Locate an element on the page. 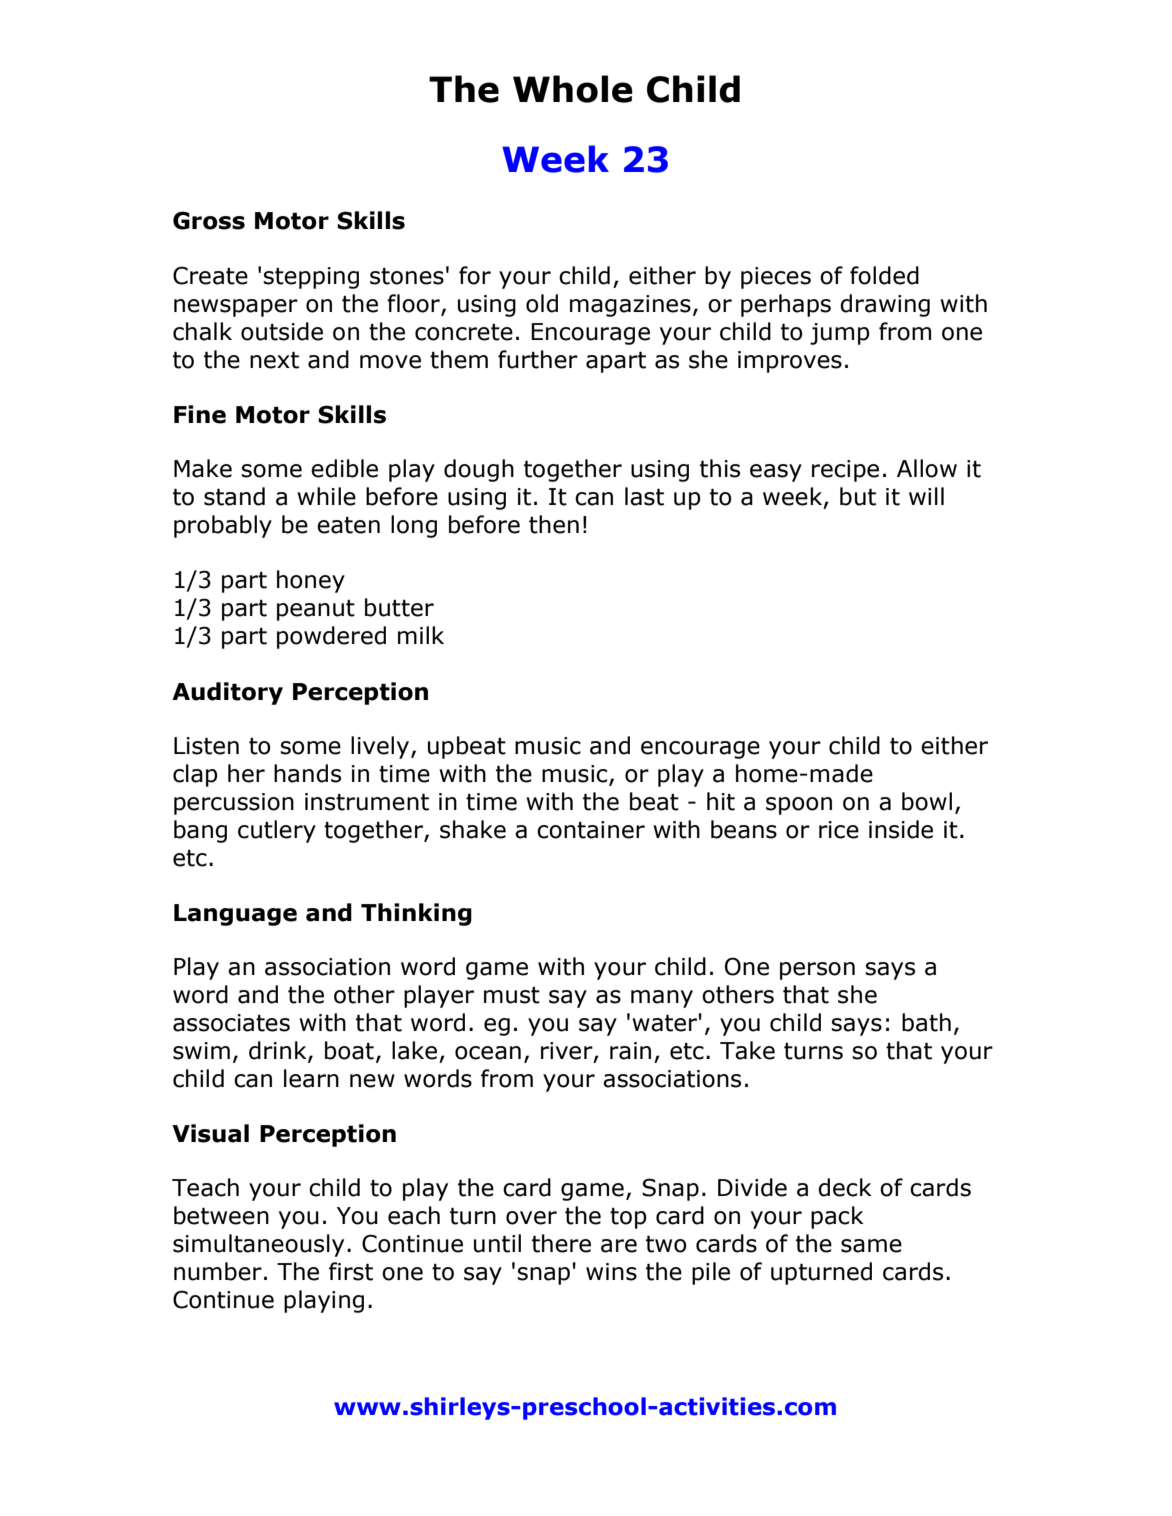 The width and height of the page is (1172, 1516). pack is located at coordinates (837, 1217).
